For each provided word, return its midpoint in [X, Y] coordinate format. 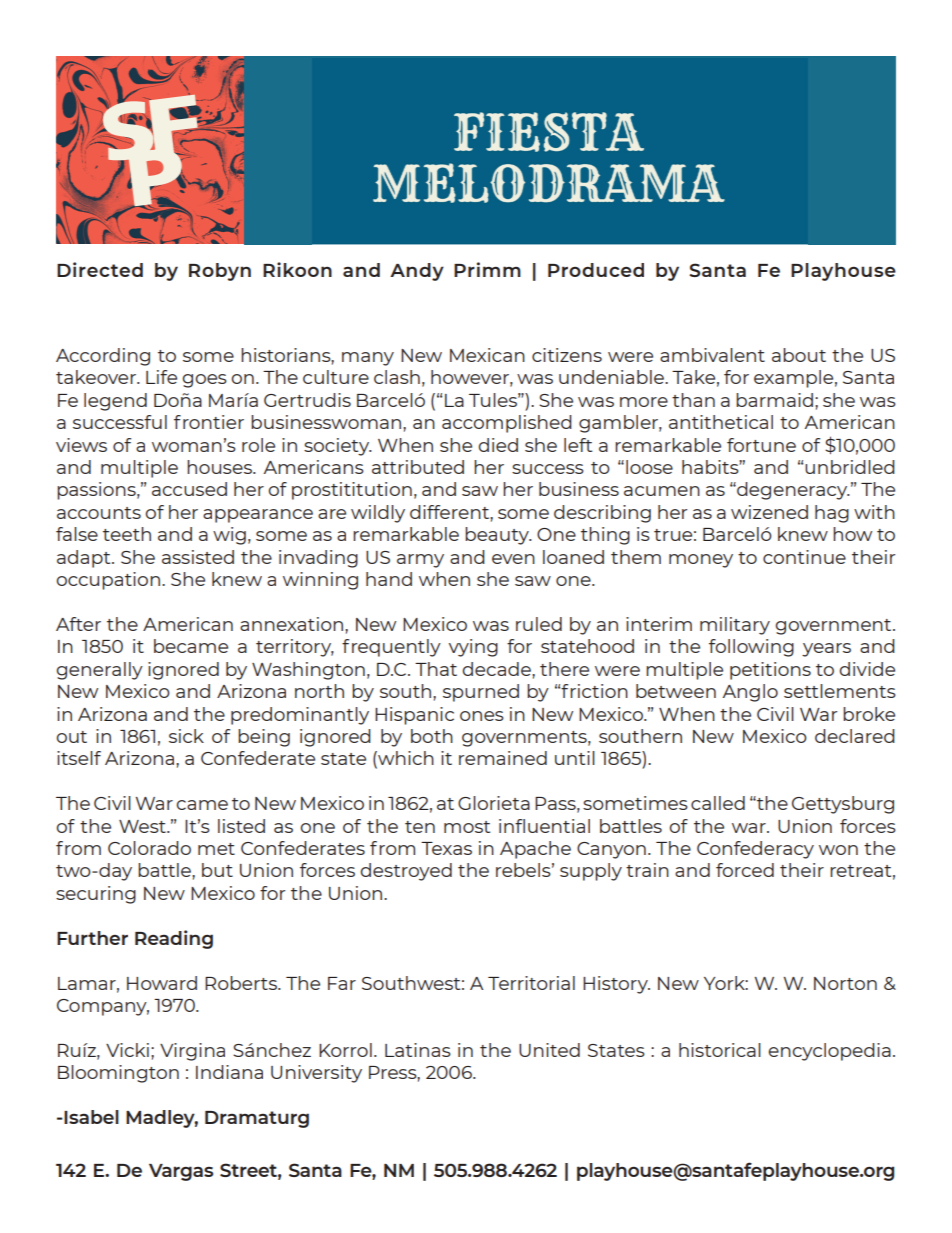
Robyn [220, 272]
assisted [198, 557]
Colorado [149, 848]
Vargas [181, 1172]
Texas [446, 848]
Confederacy [755, 850]
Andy [417, 272]
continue [804, 557]
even [513, 559]
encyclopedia [830, 1052]
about [799, 355]
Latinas [418, 1050]
